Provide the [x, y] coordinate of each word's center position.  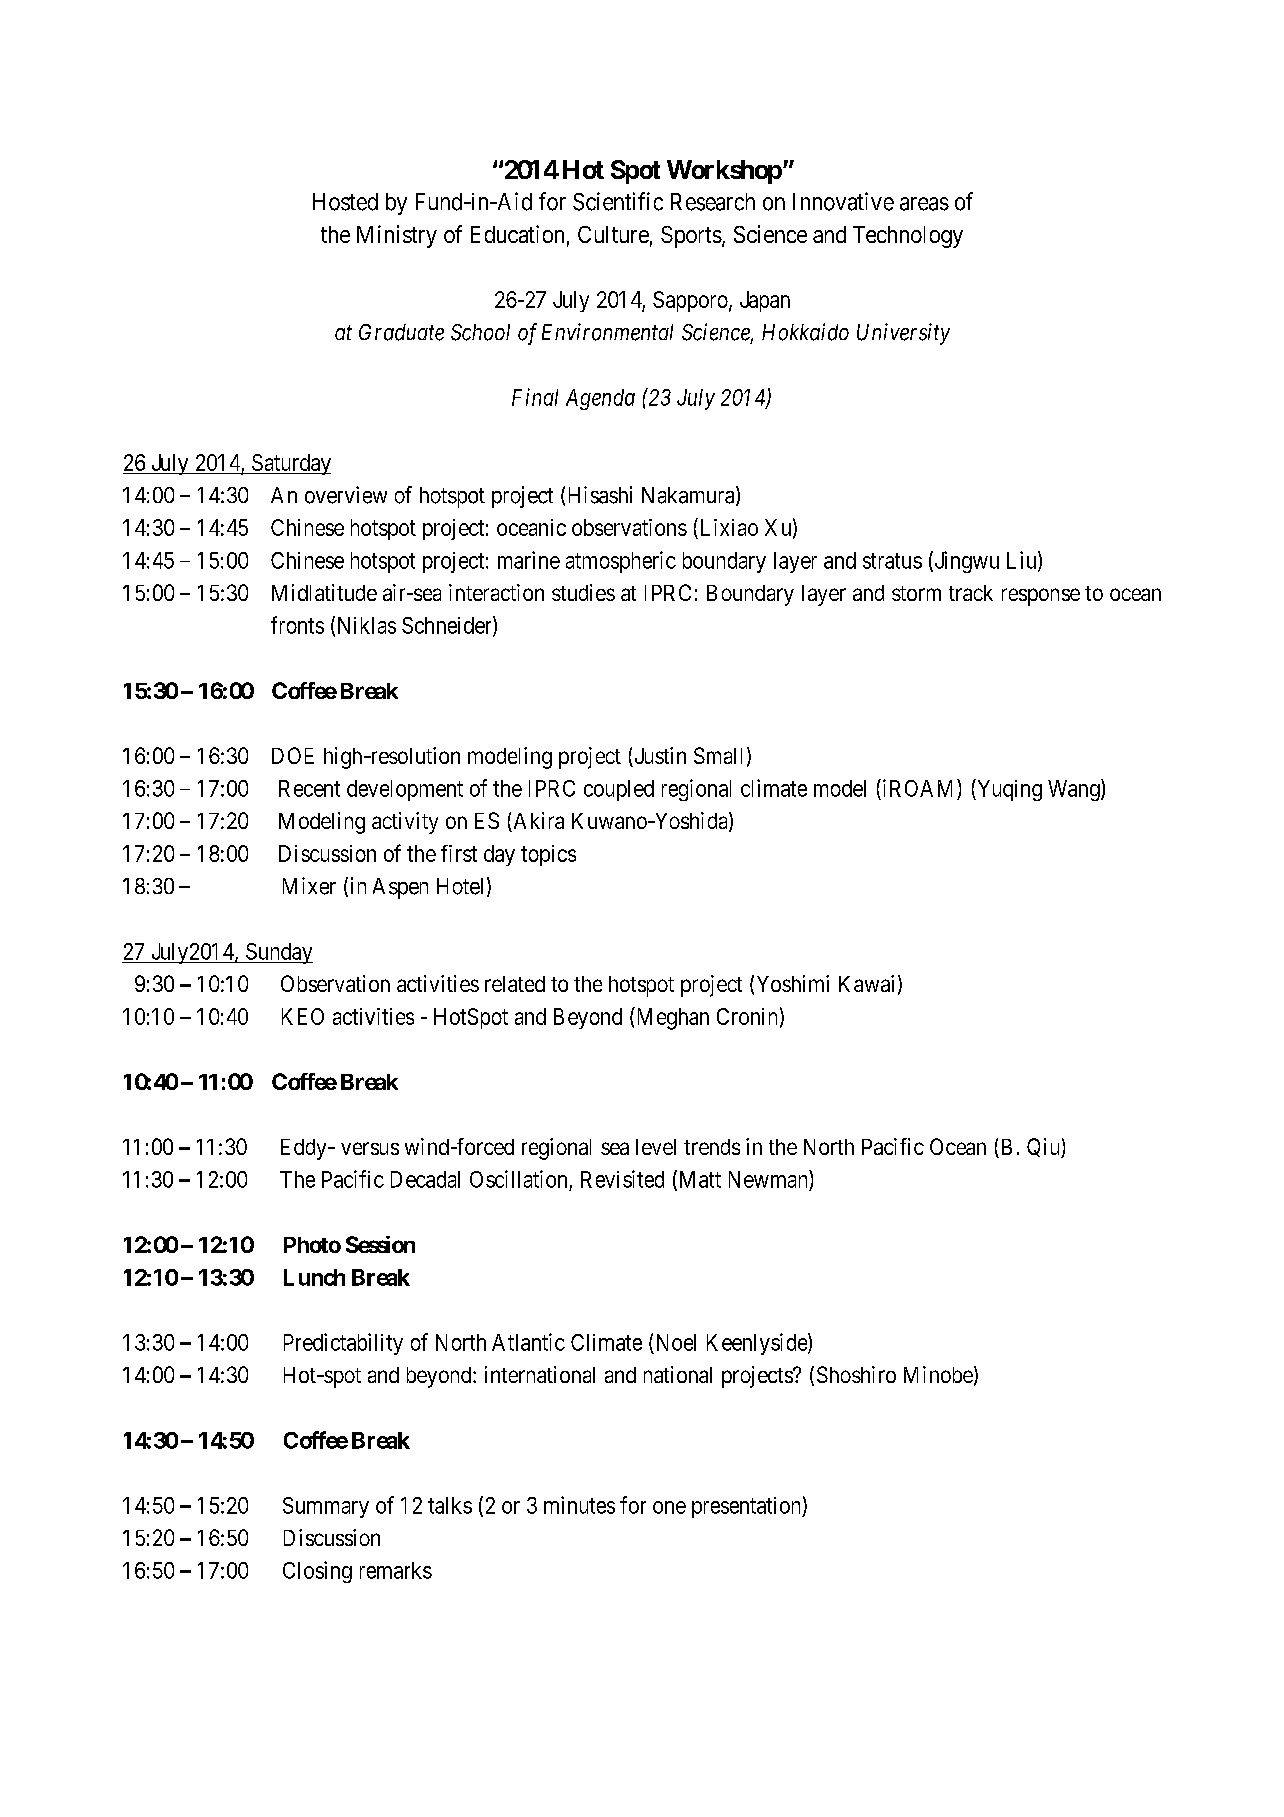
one [669, 1507]
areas [924, 204]
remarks [396, 1570]
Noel [676, 1342]
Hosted [345, 202]
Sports [691, 237]
